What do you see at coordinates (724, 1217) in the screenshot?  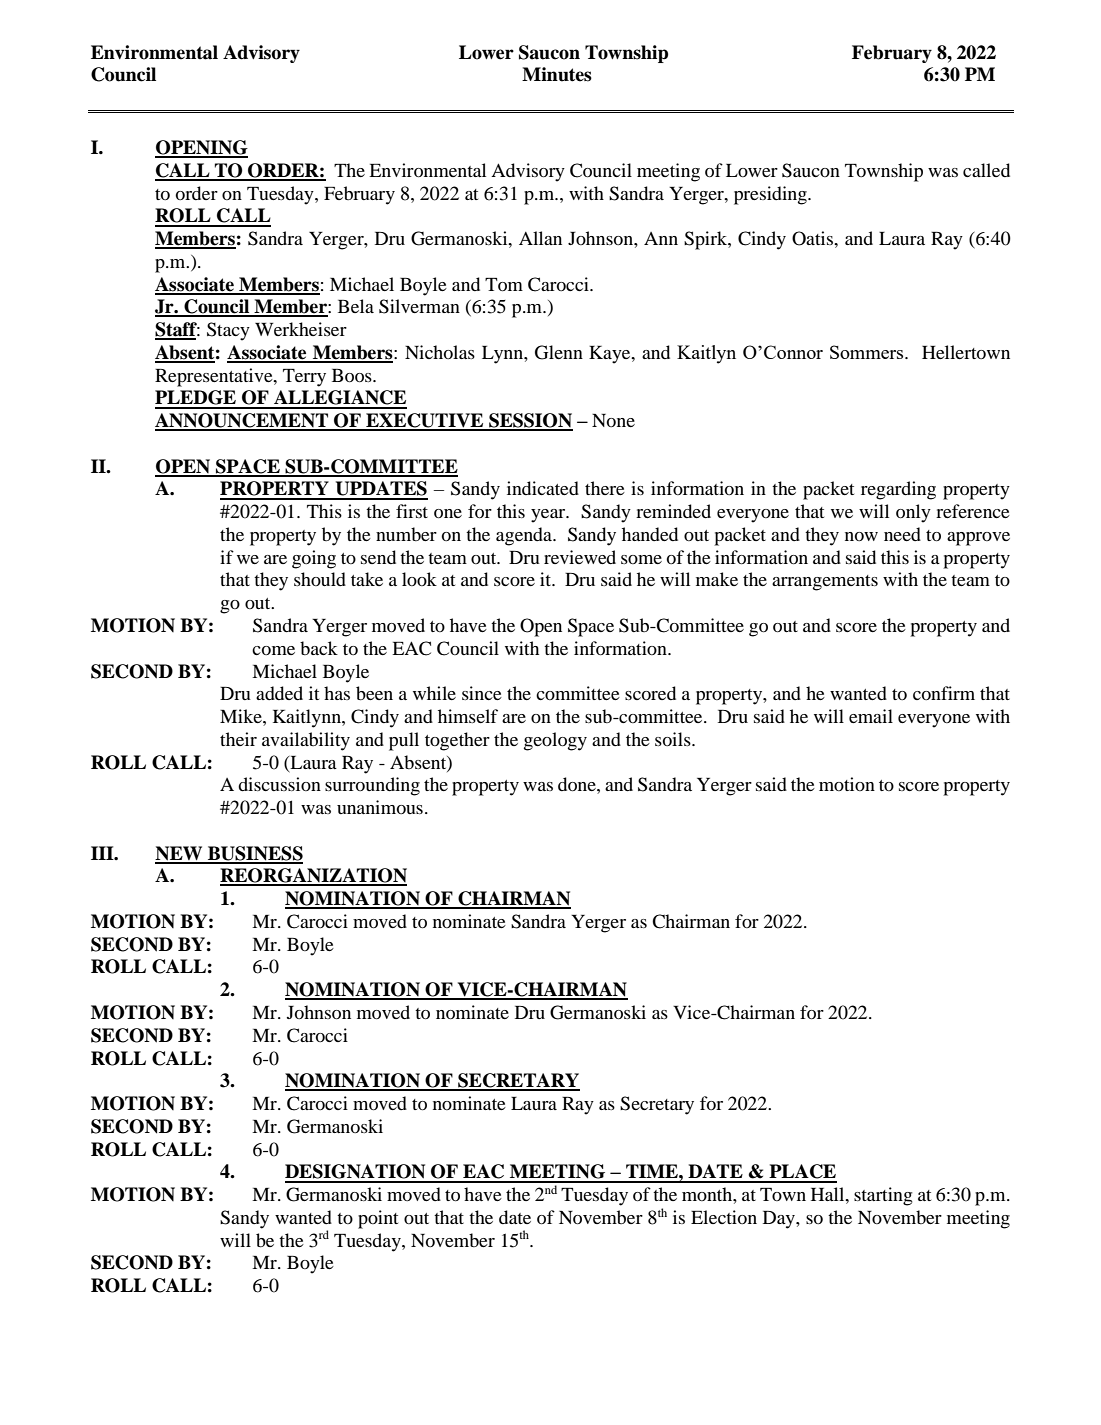 I see `Election` at bounding box center [724, 1217].
